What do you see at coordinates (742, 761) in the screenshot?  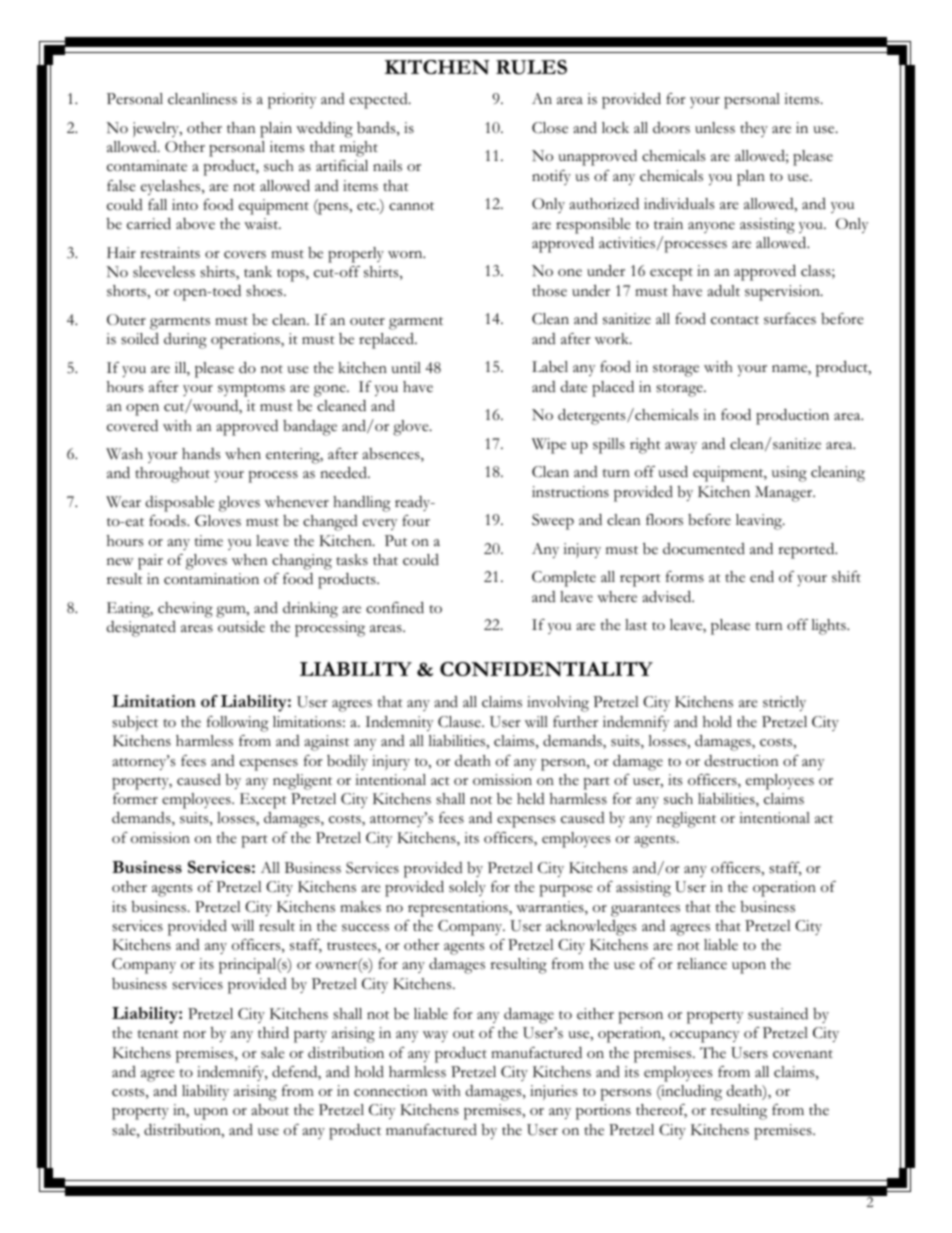 I see `destruction` at bounding box center [742, 761].
